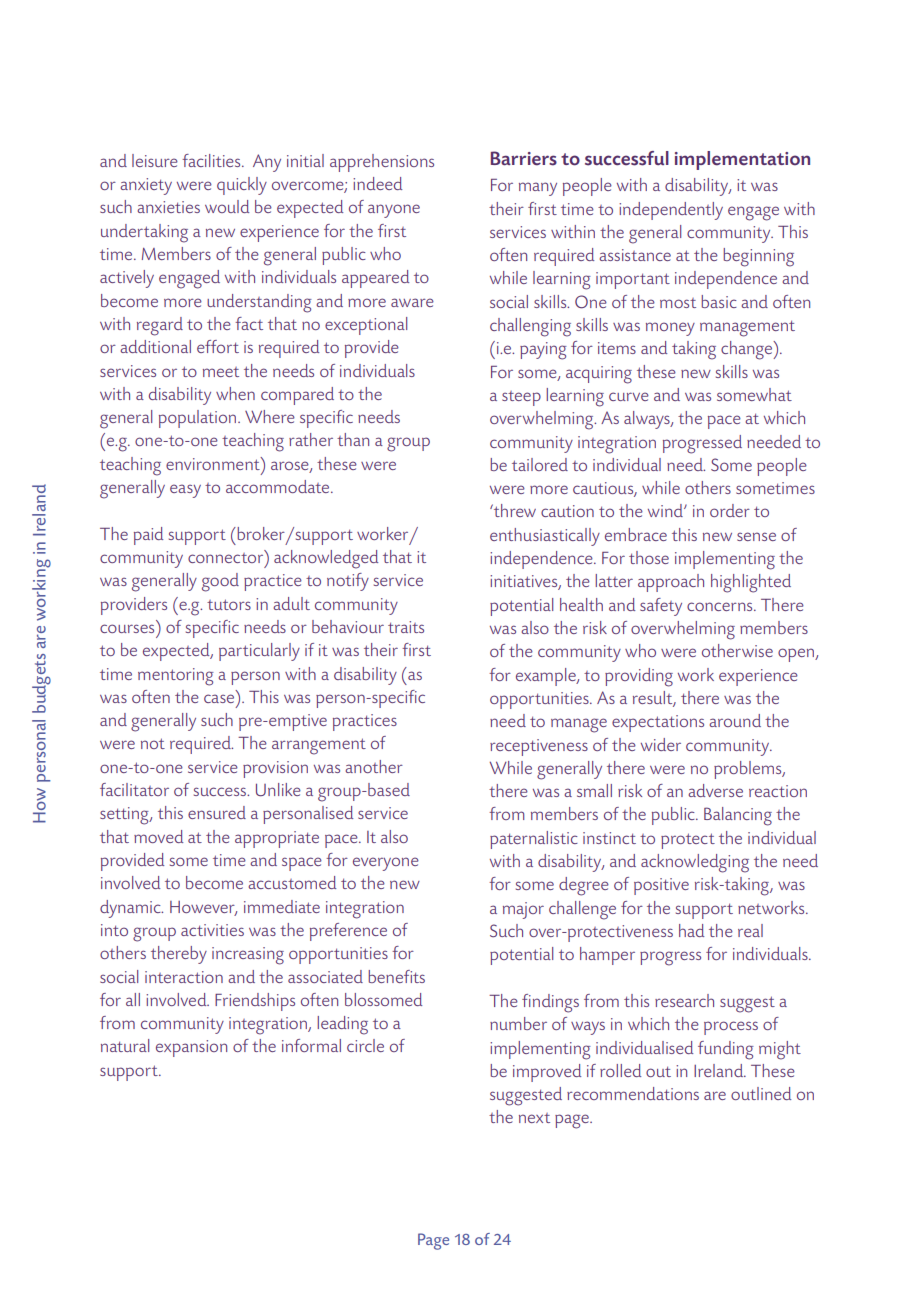 The image size is (924, 1308). I want to click on anyone, so click(394, 211).
